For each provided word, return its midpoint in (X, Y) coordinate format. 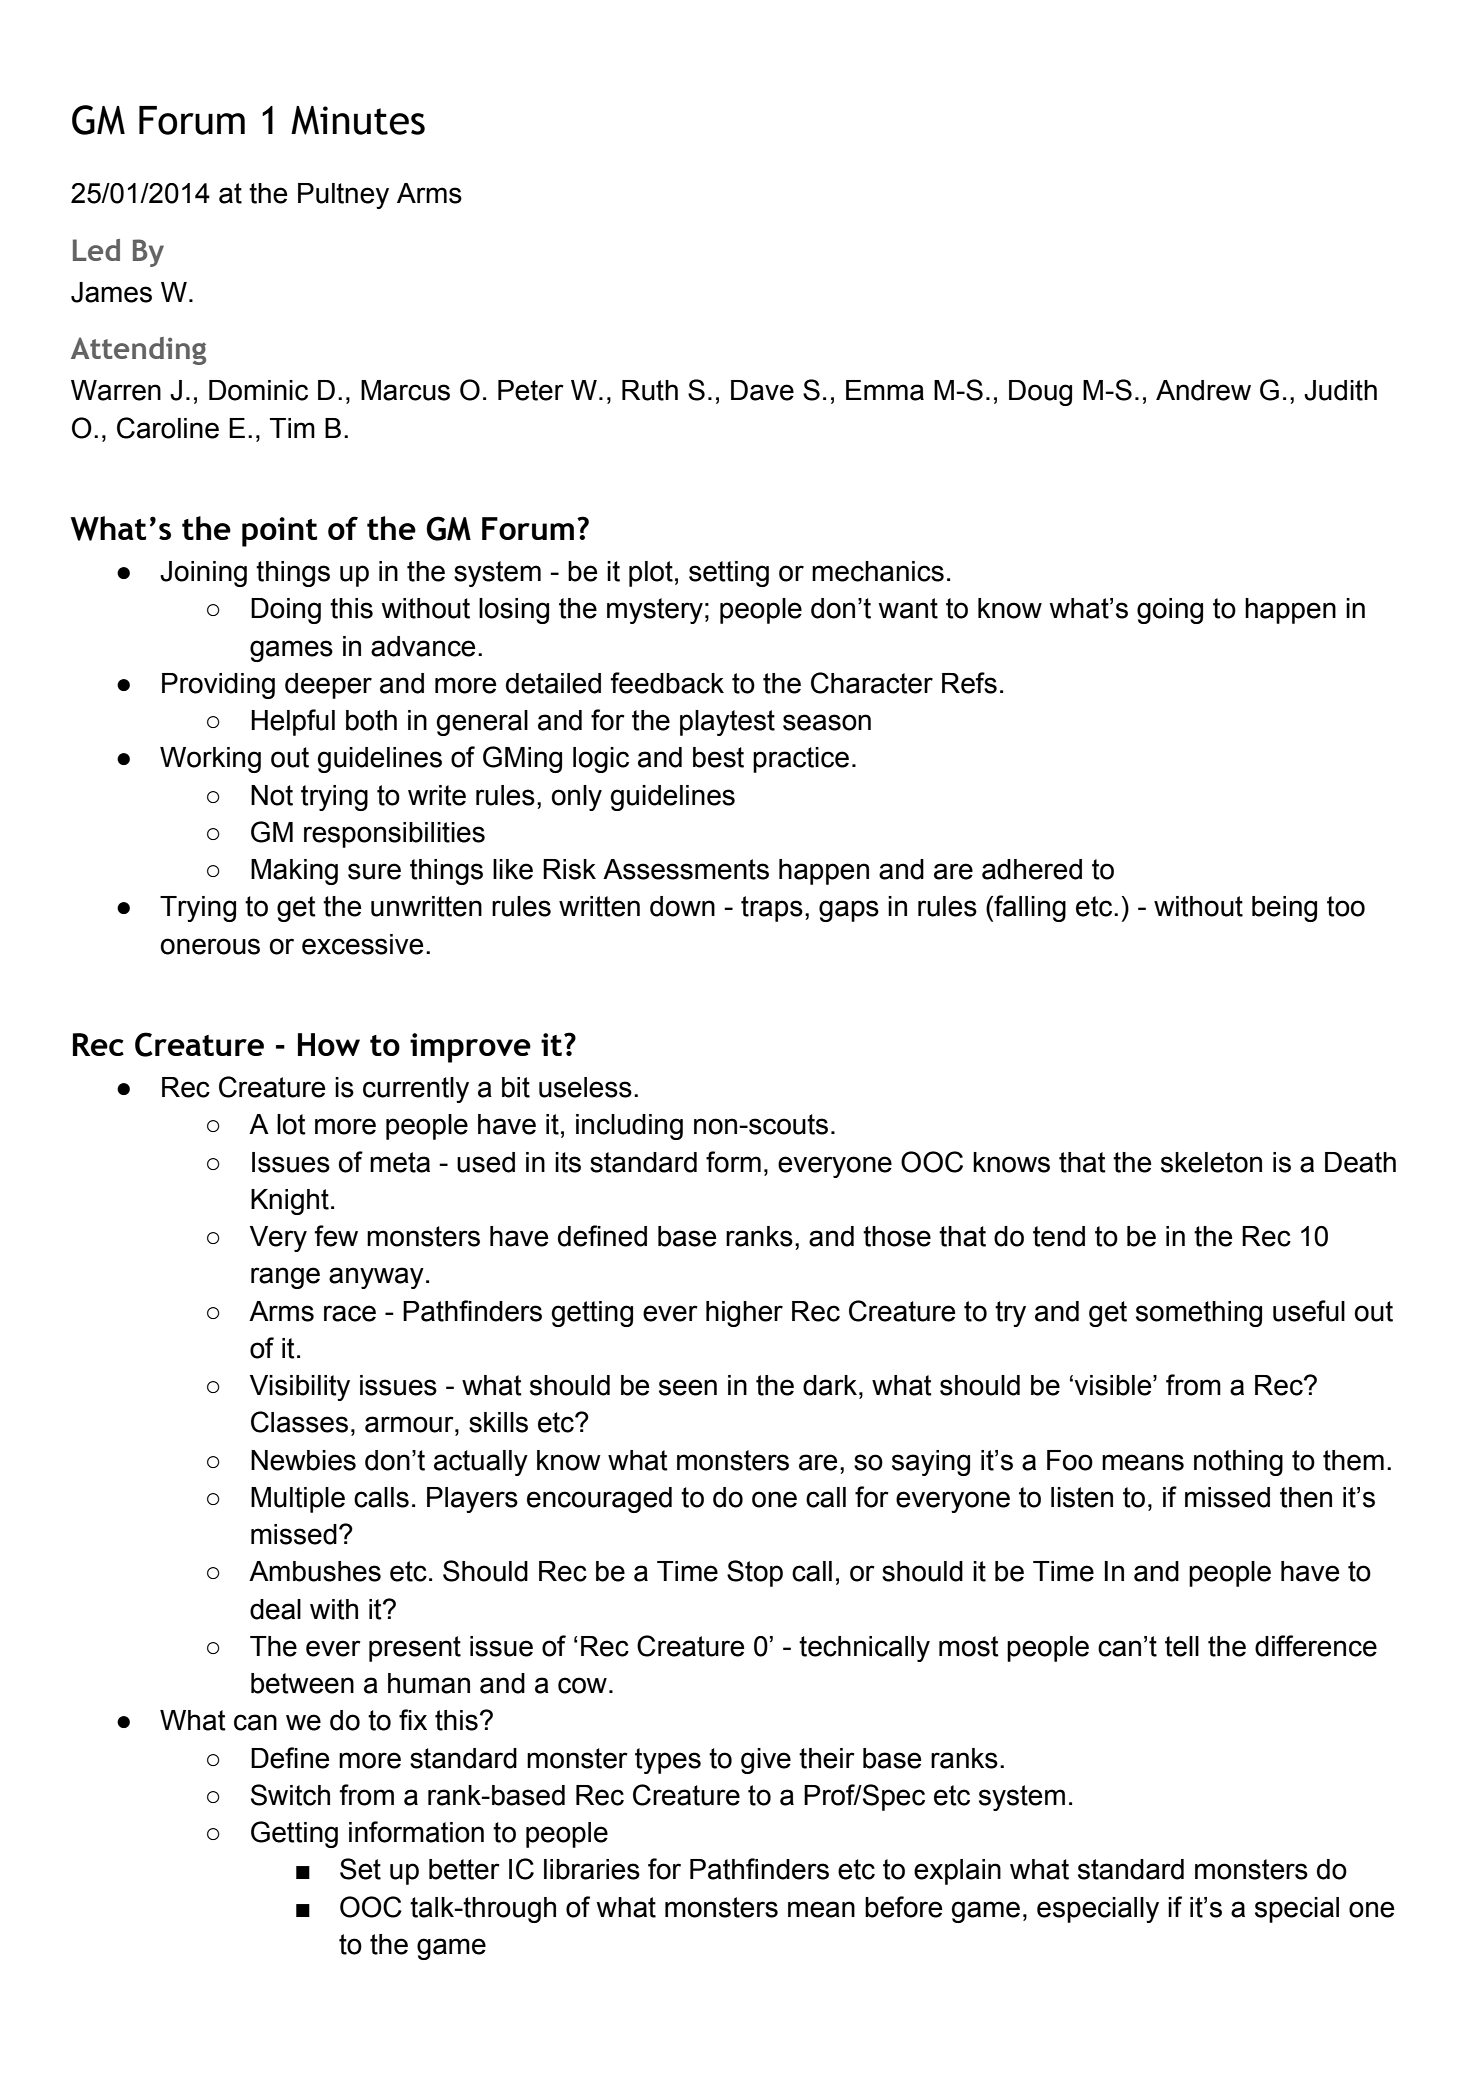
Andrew (1203, 390)
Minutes (358, 120)
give (766, 1761)
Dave (762, 390)
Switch (290, 1795)
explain (957, 1872)
